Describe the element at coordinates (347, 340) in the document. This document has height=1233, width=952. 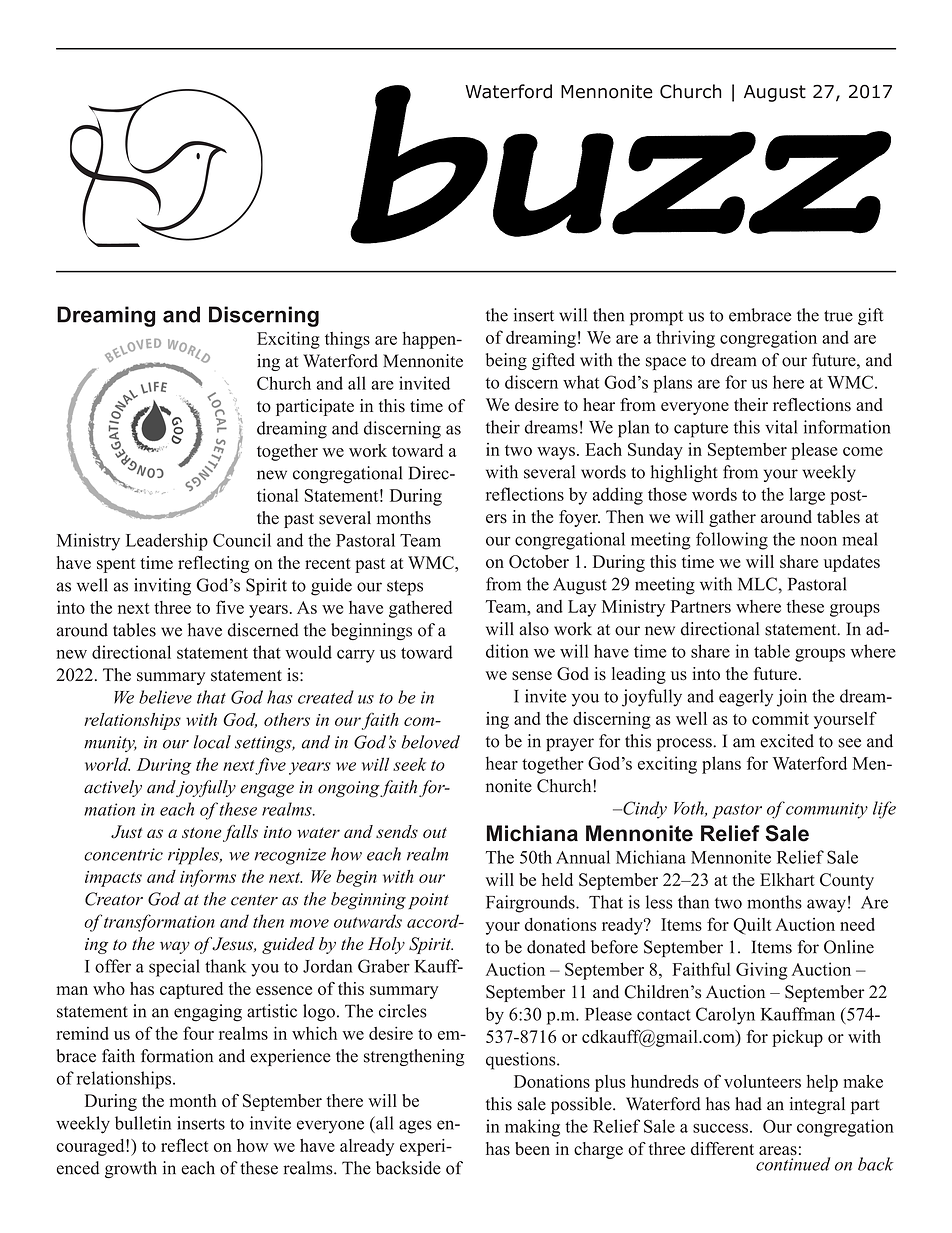
I see `things` at that location.
